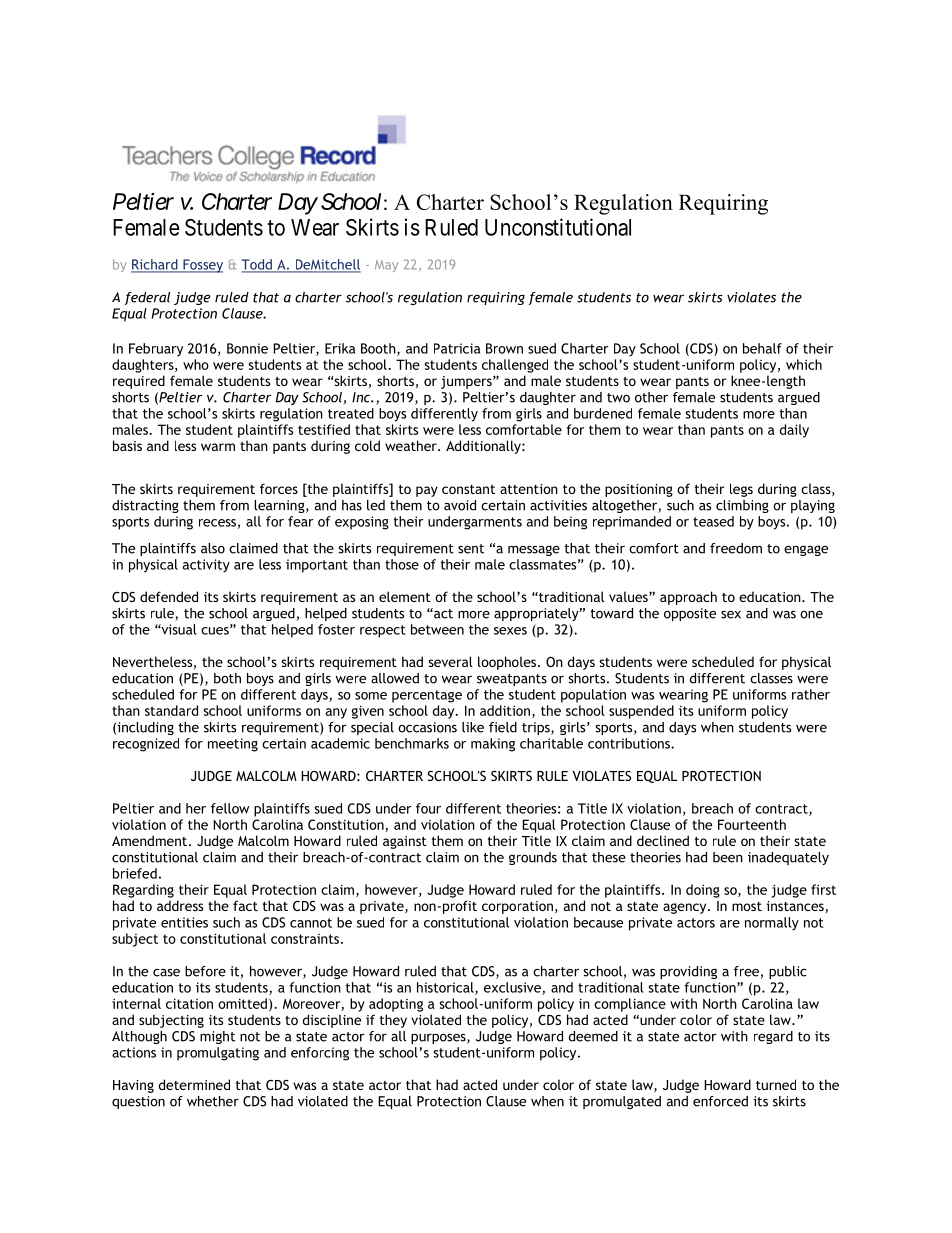  I want to click on purposes, so click(439, 1039).
